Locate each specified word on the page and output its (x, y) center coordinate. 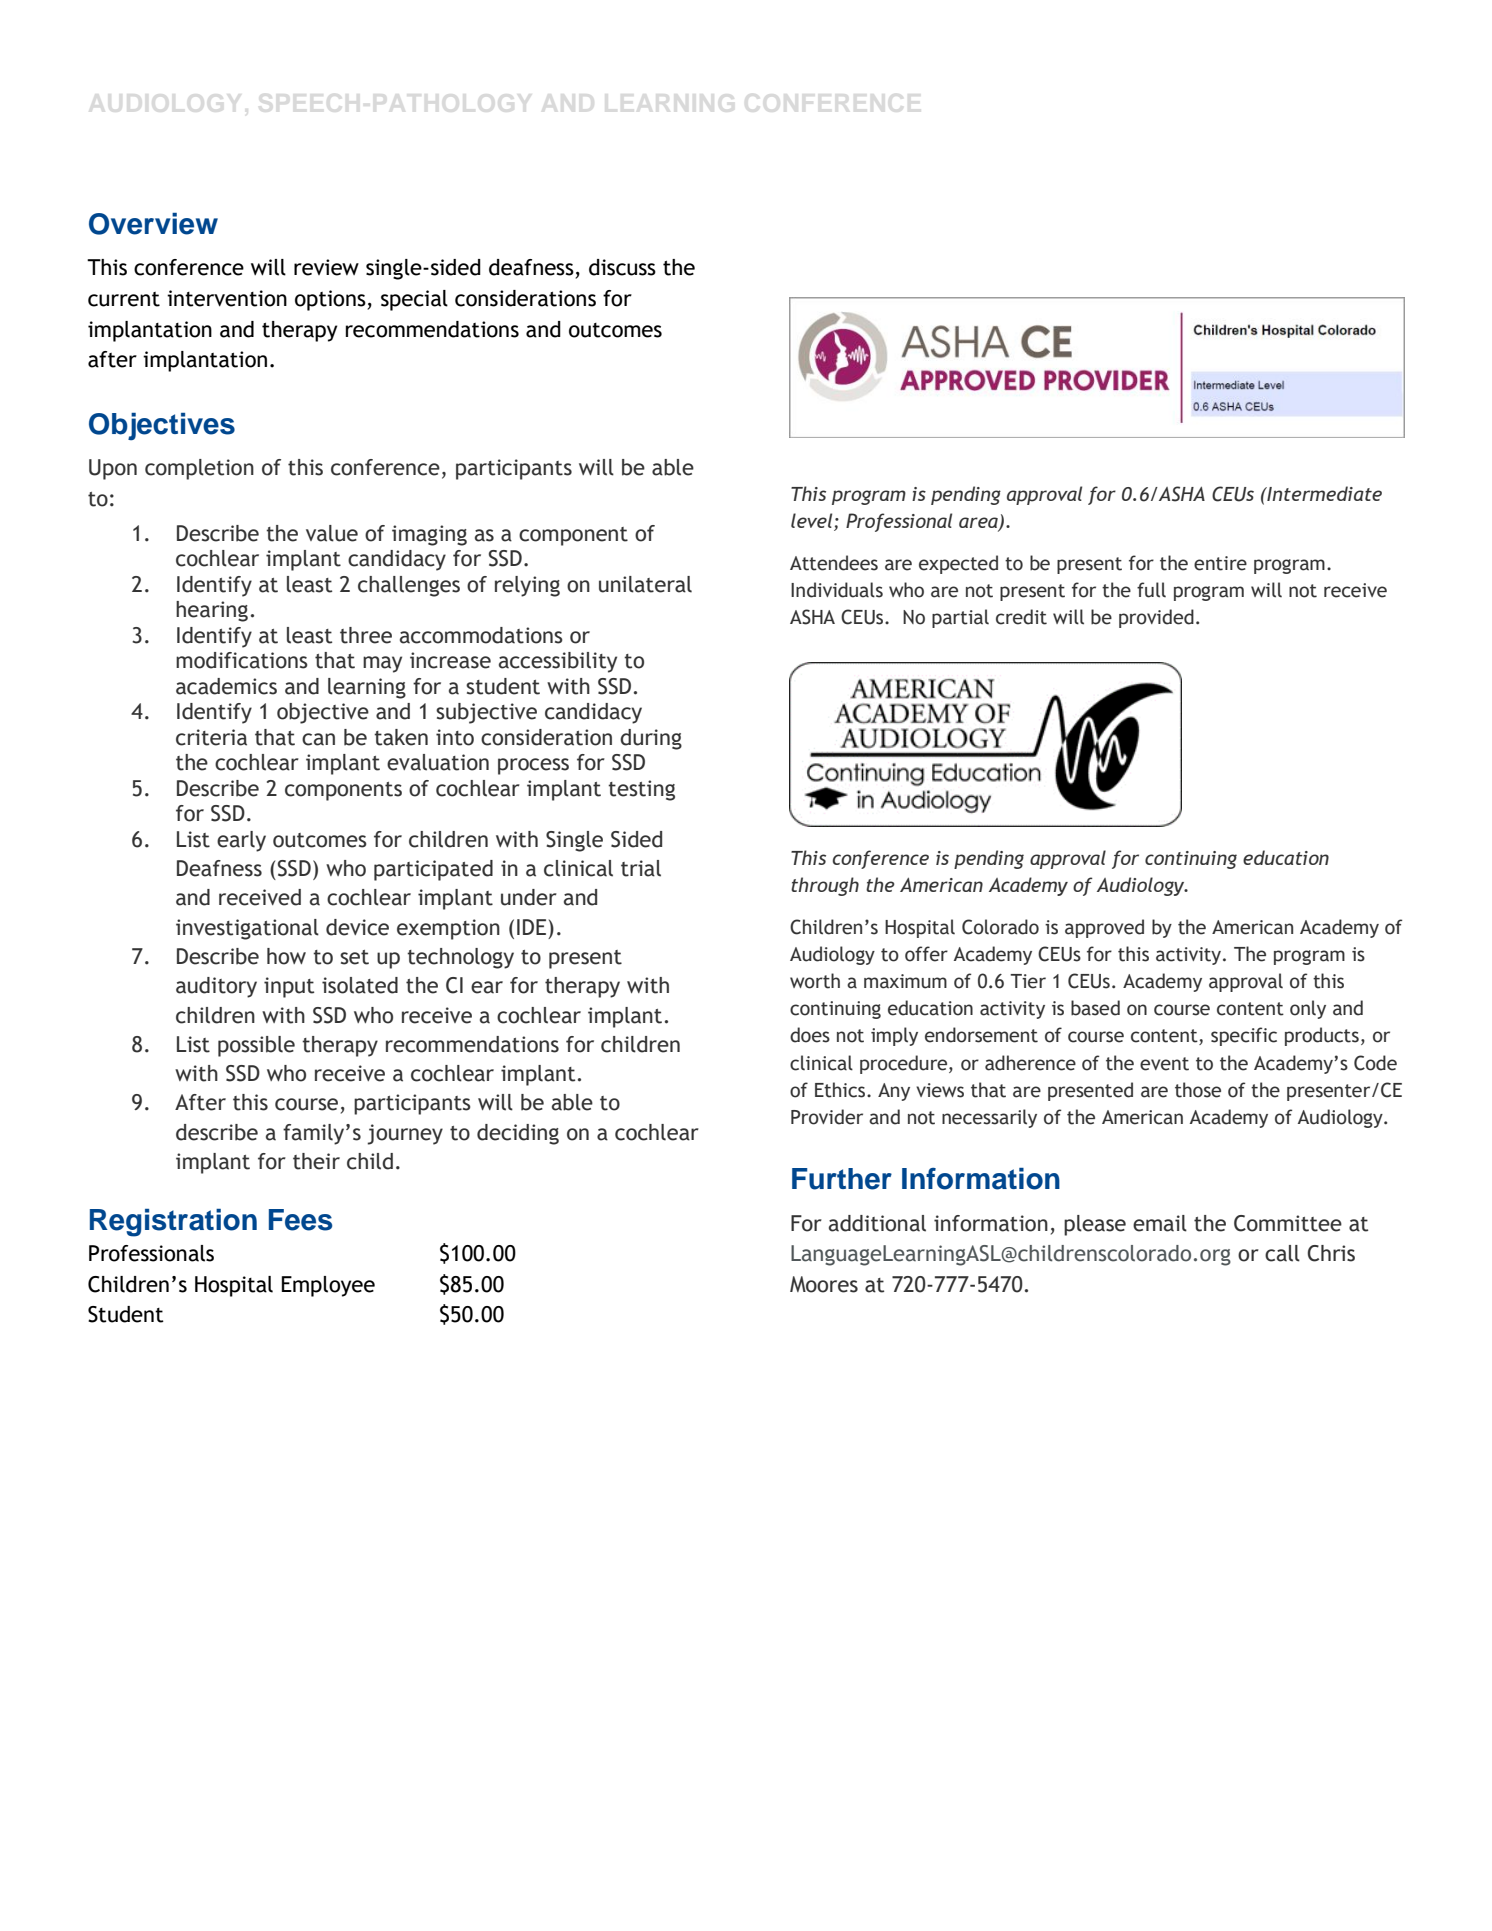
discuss (622, 267)
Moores (824, 1284)
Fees (300, 1220)
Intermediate (1323, 493)
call (1282, 1253)
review (326, 267)
